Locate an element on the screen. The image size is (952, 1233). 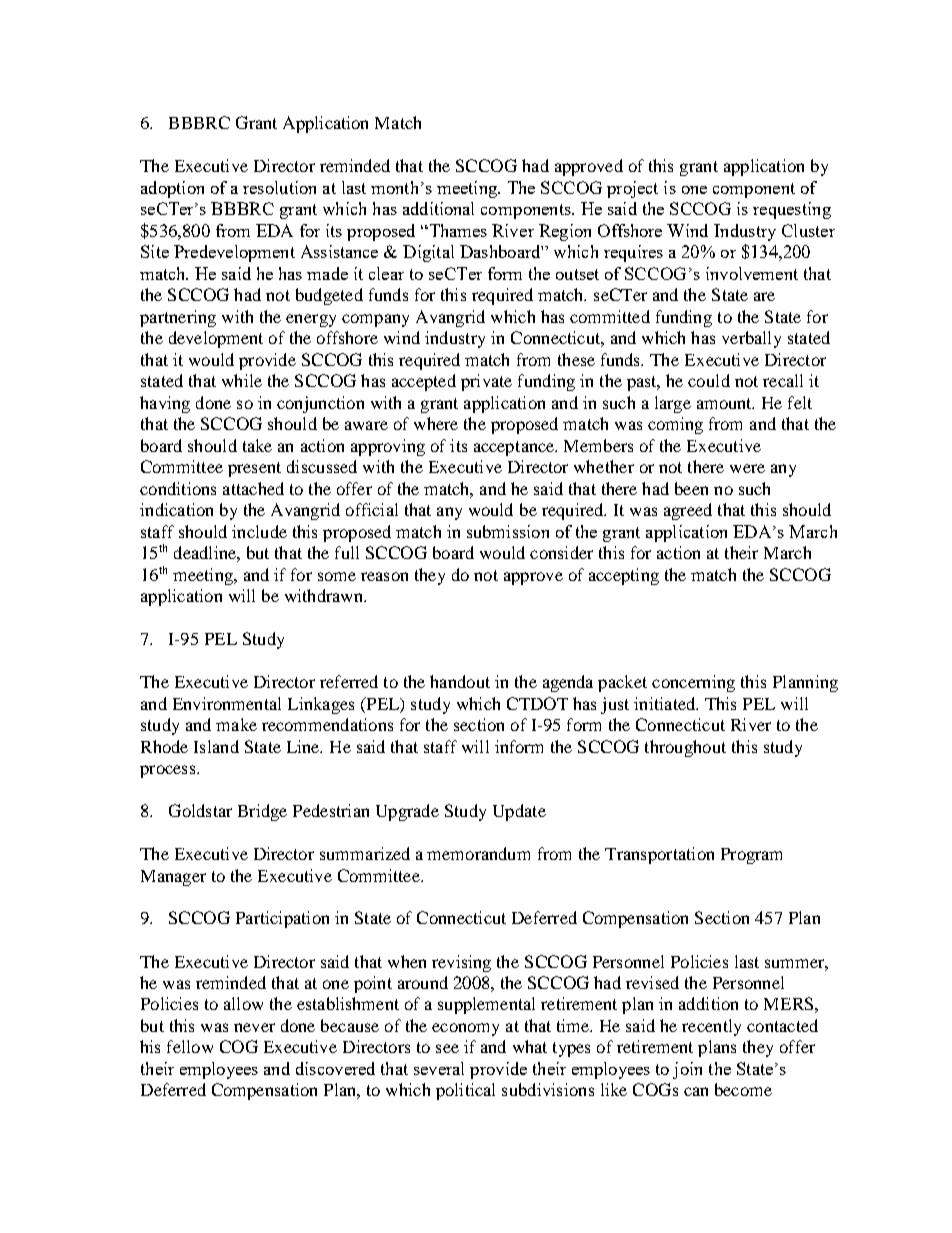
Environmental is located at coordinates (227, 703).
